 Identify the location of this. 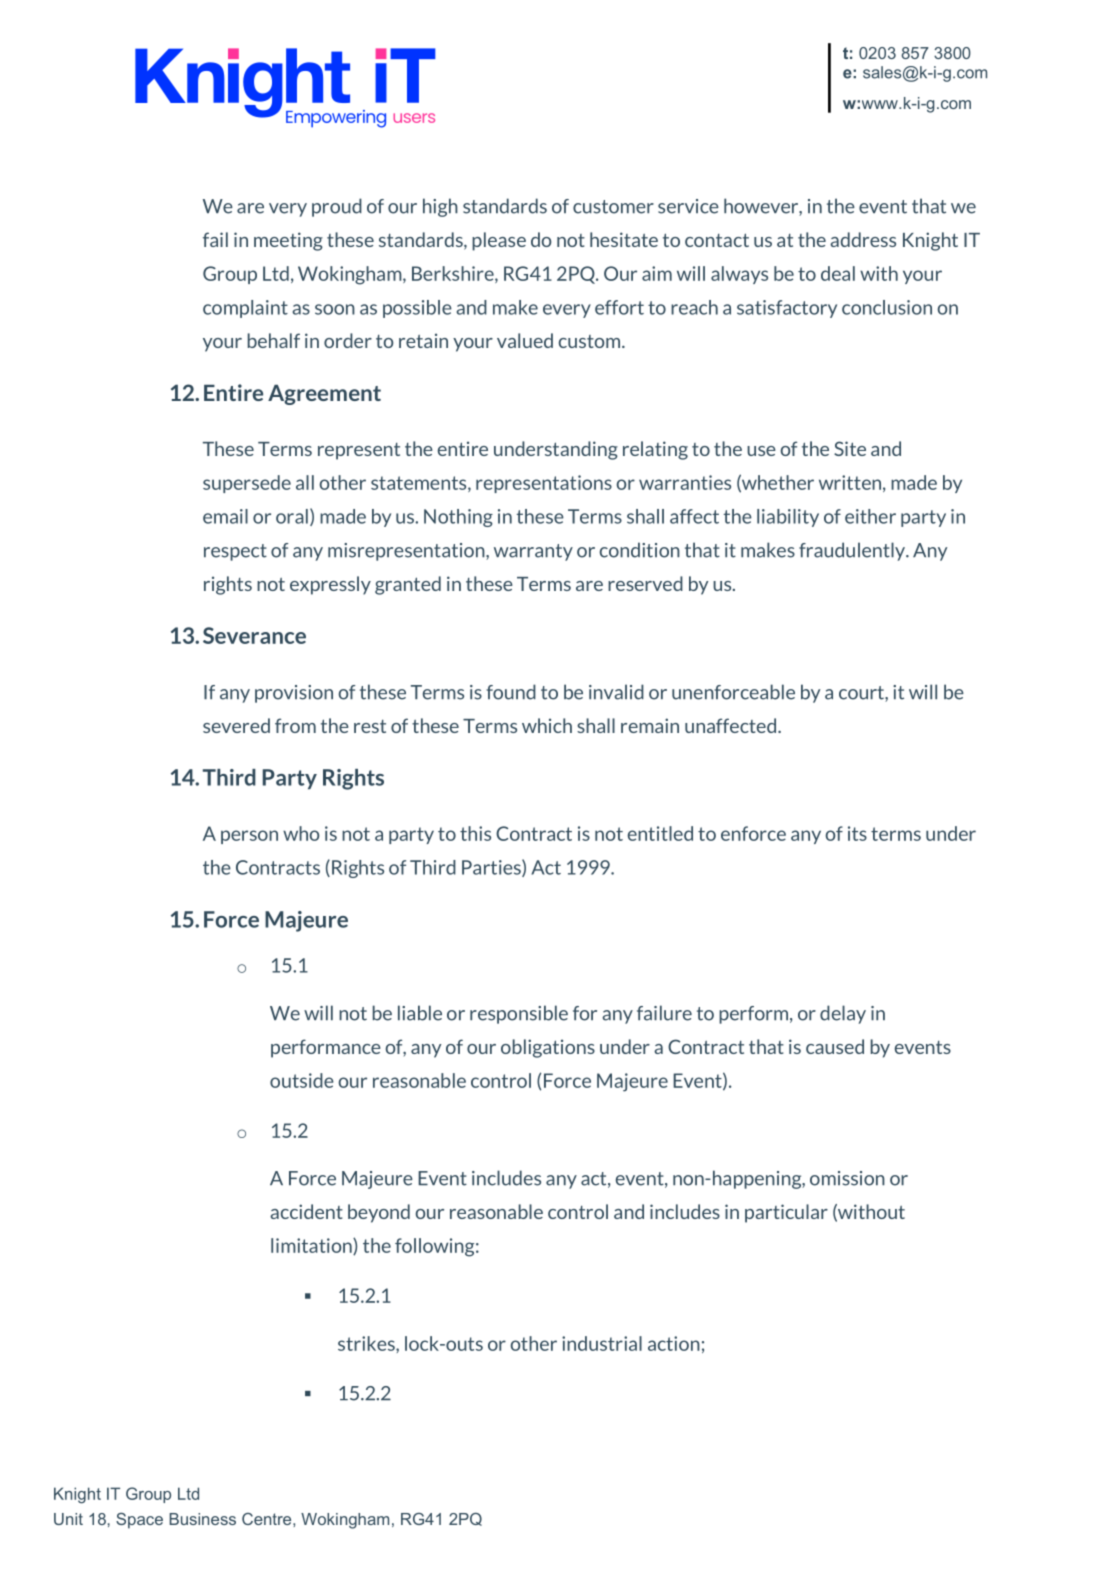
(475, 833).
